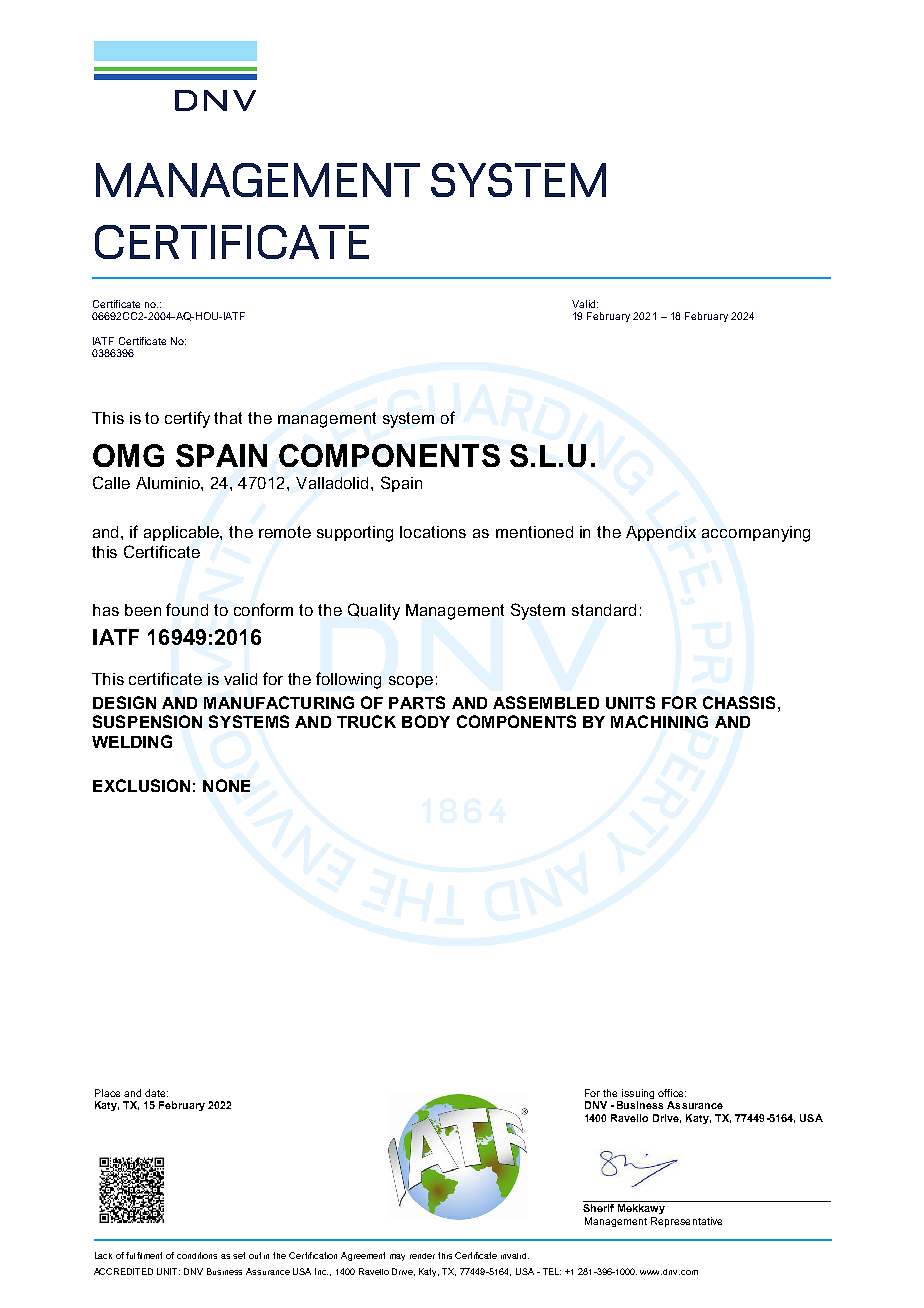  Describe the element at coordinates (604, 610) in the image. I see `standard` at that location.
